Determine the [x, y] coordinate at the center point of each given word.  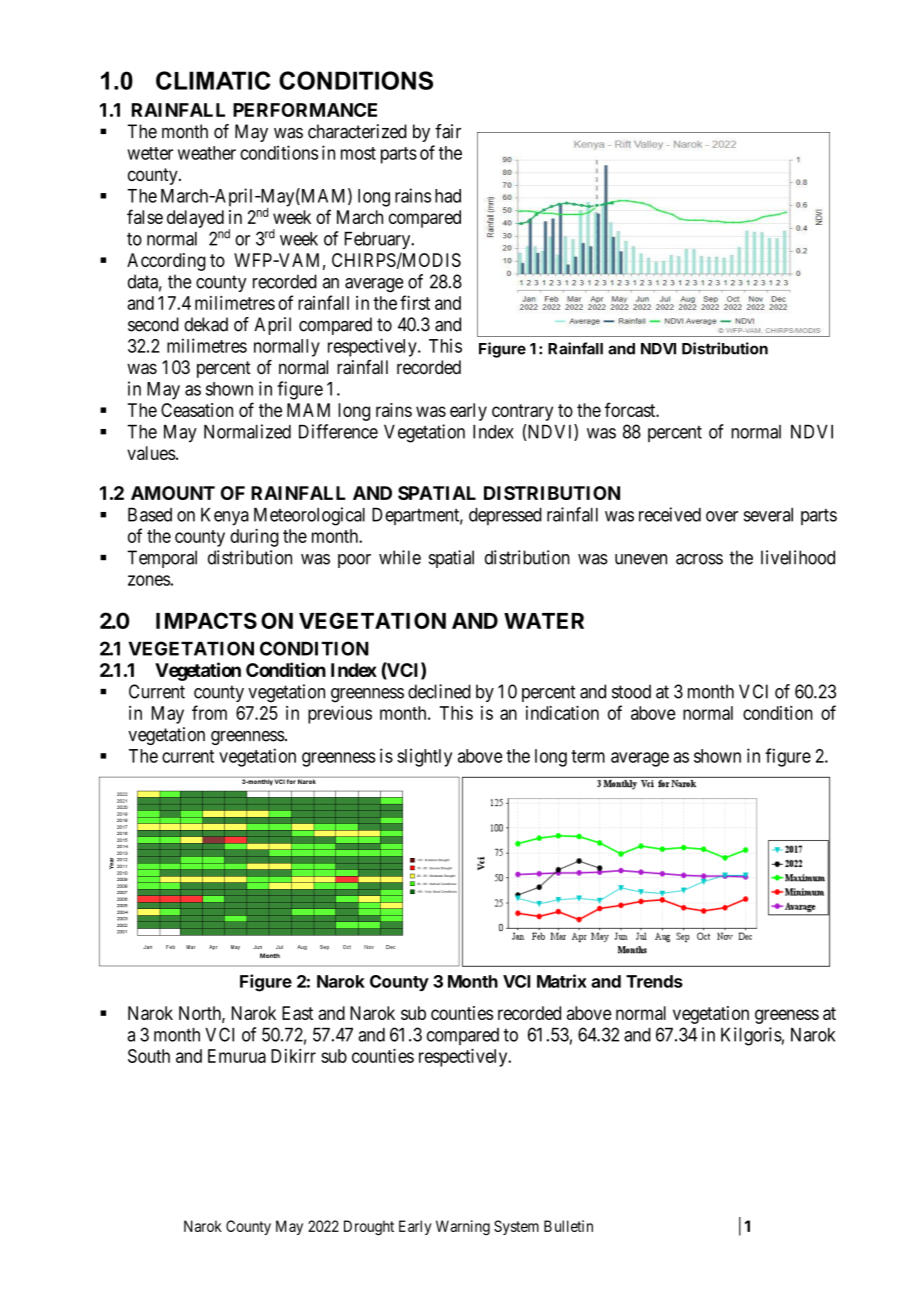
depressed [505, 516]
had [448, 196]
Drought [369, 1227]
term [588, 756]
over [722, 516]
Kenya [225, 517]
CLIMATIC [213, 80]
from [209, 712]
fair [448, 131]
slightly [424, 757]
